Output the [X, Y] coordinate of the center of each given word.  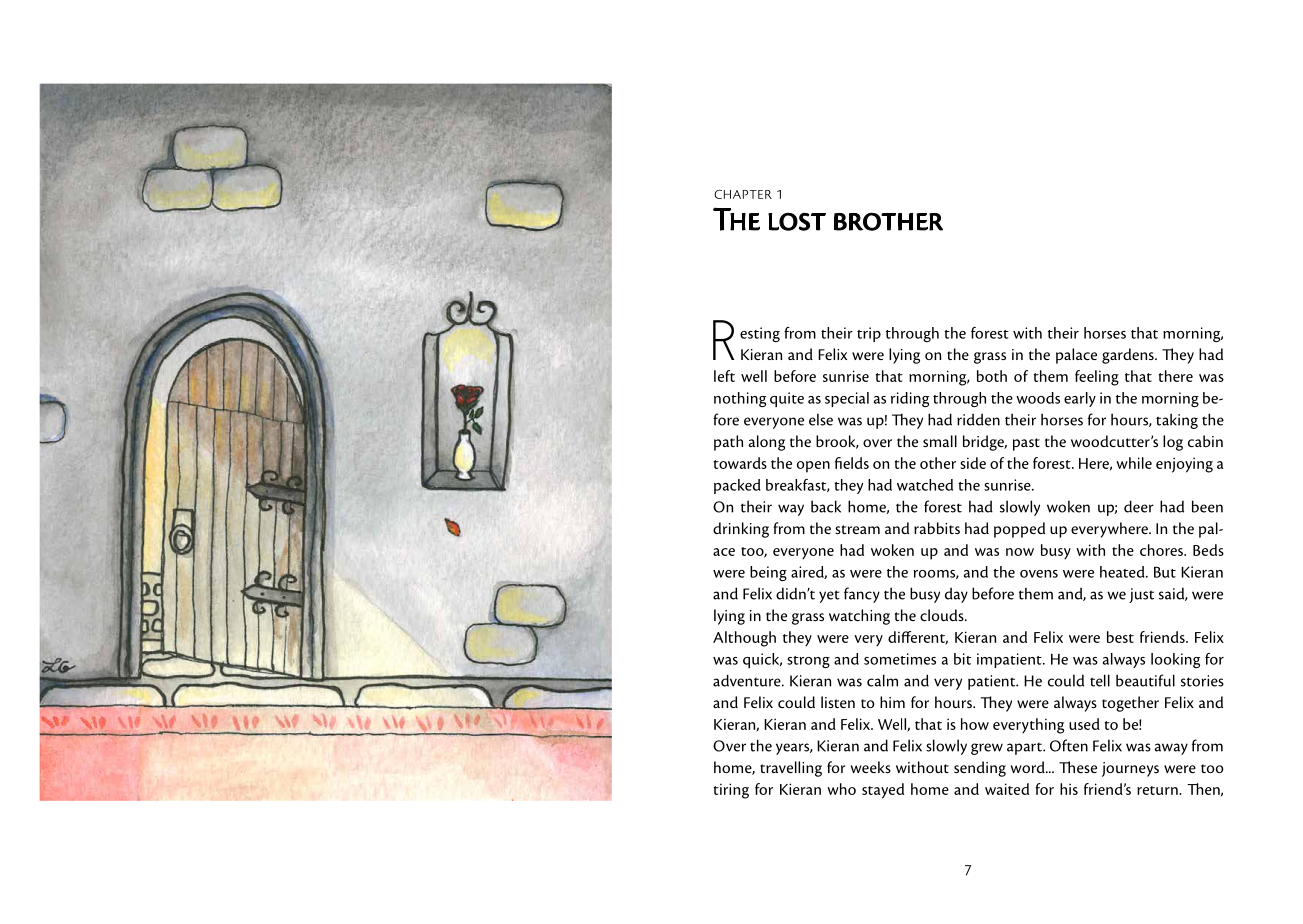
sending [980, 769]
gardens [1129, 356]
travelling [791, 769]
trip [869, 334]
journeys [1130, 769]
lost [797, 221]
